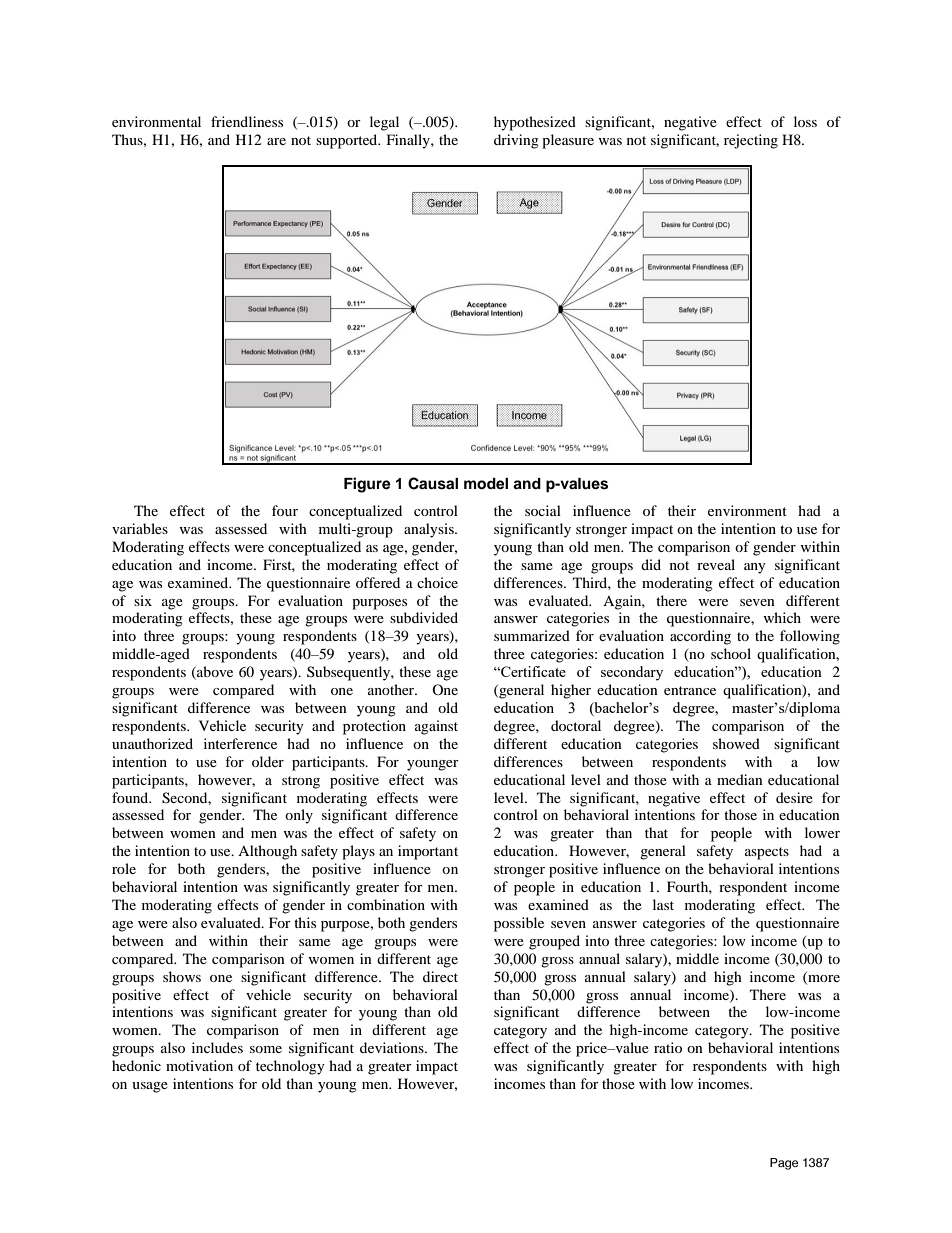 The image size is (952, 1233). I want to click on model, so click(486, 484).
